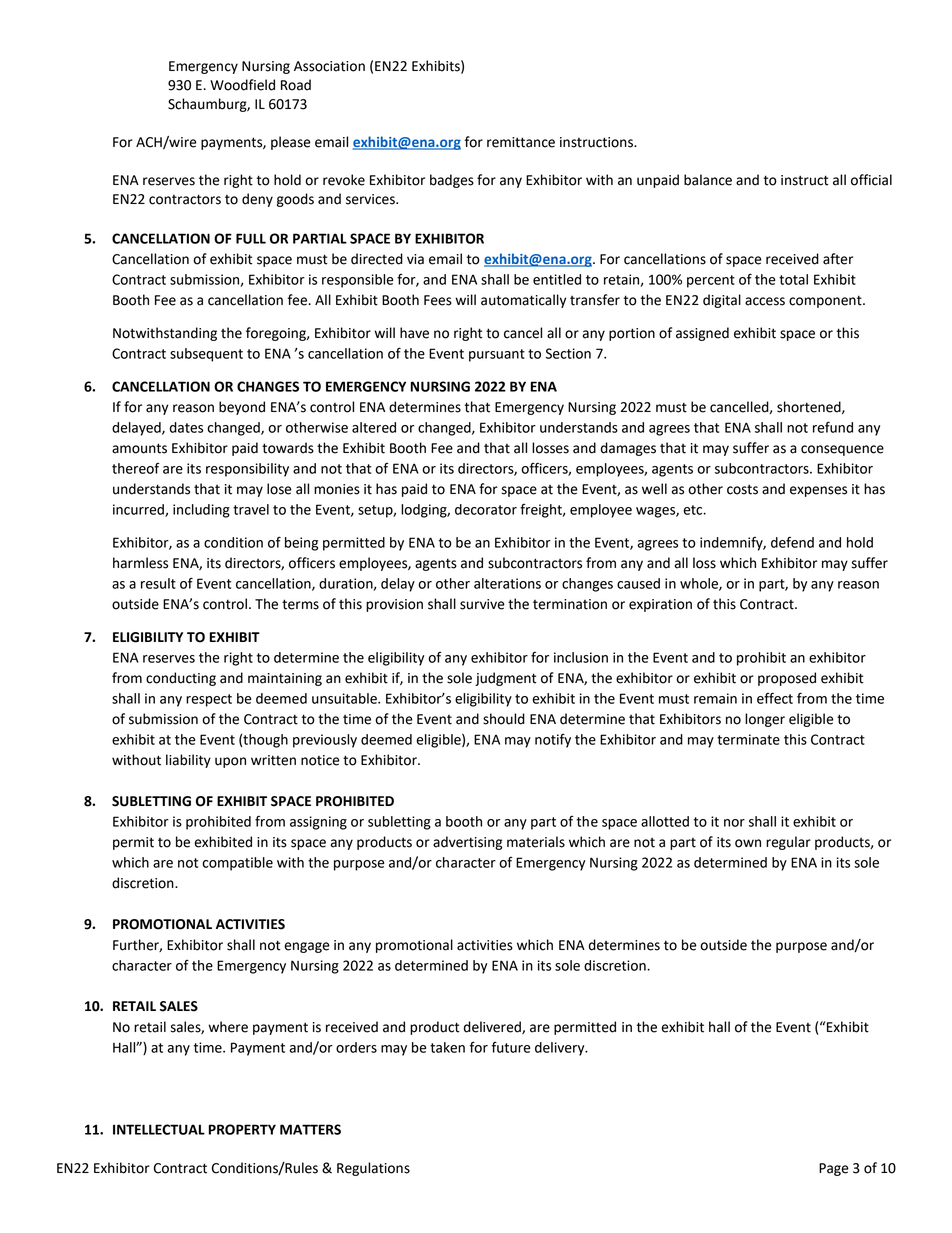 The image size is (952, 1233). What do you see at coordinates (708, 180) in the document?
I see `balance` at bounding box center [708, 180].
